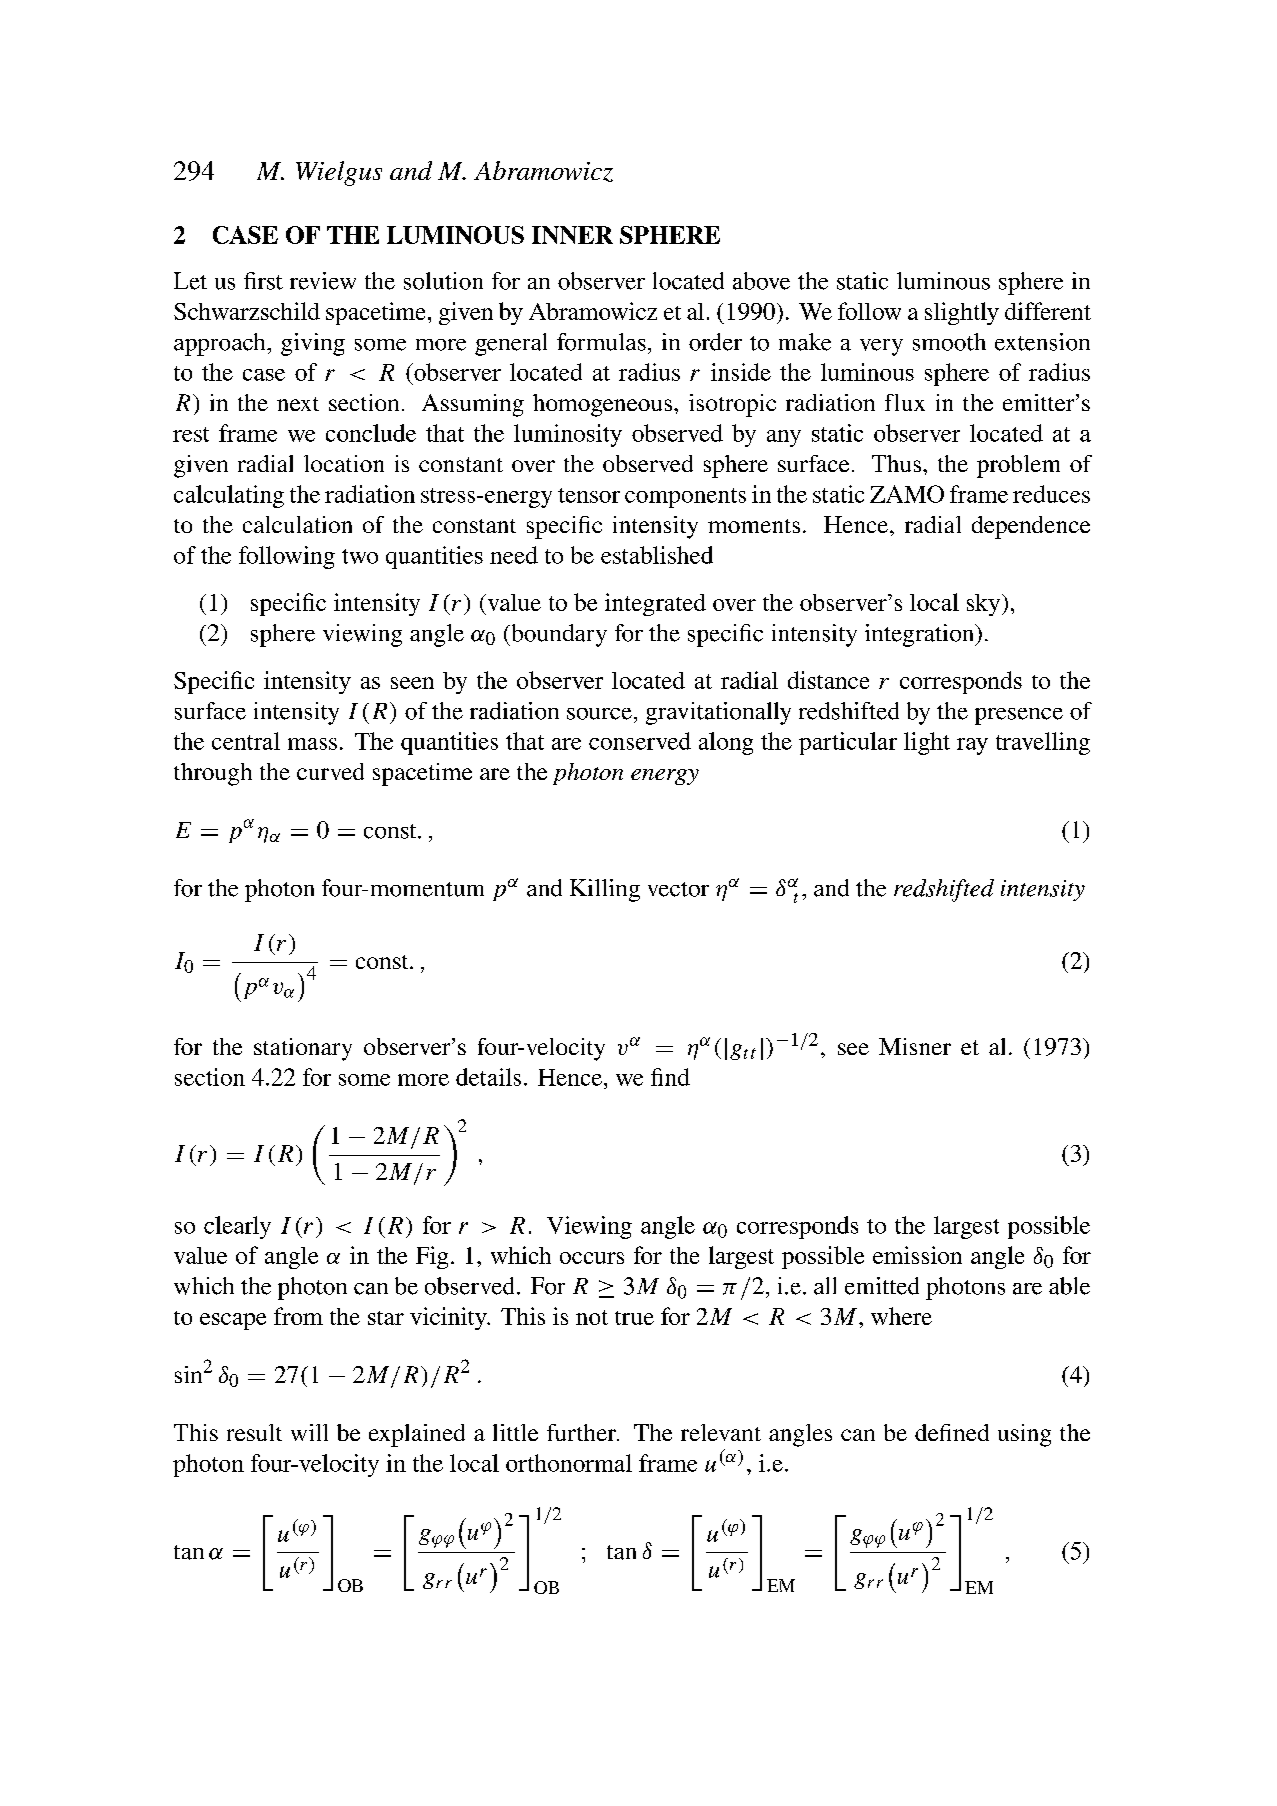 The width and height of the page is (1277, 1806). What do you see at coordinates (952, 1432) in the page?
I see `defined` at bounding box center [952, 1432].
